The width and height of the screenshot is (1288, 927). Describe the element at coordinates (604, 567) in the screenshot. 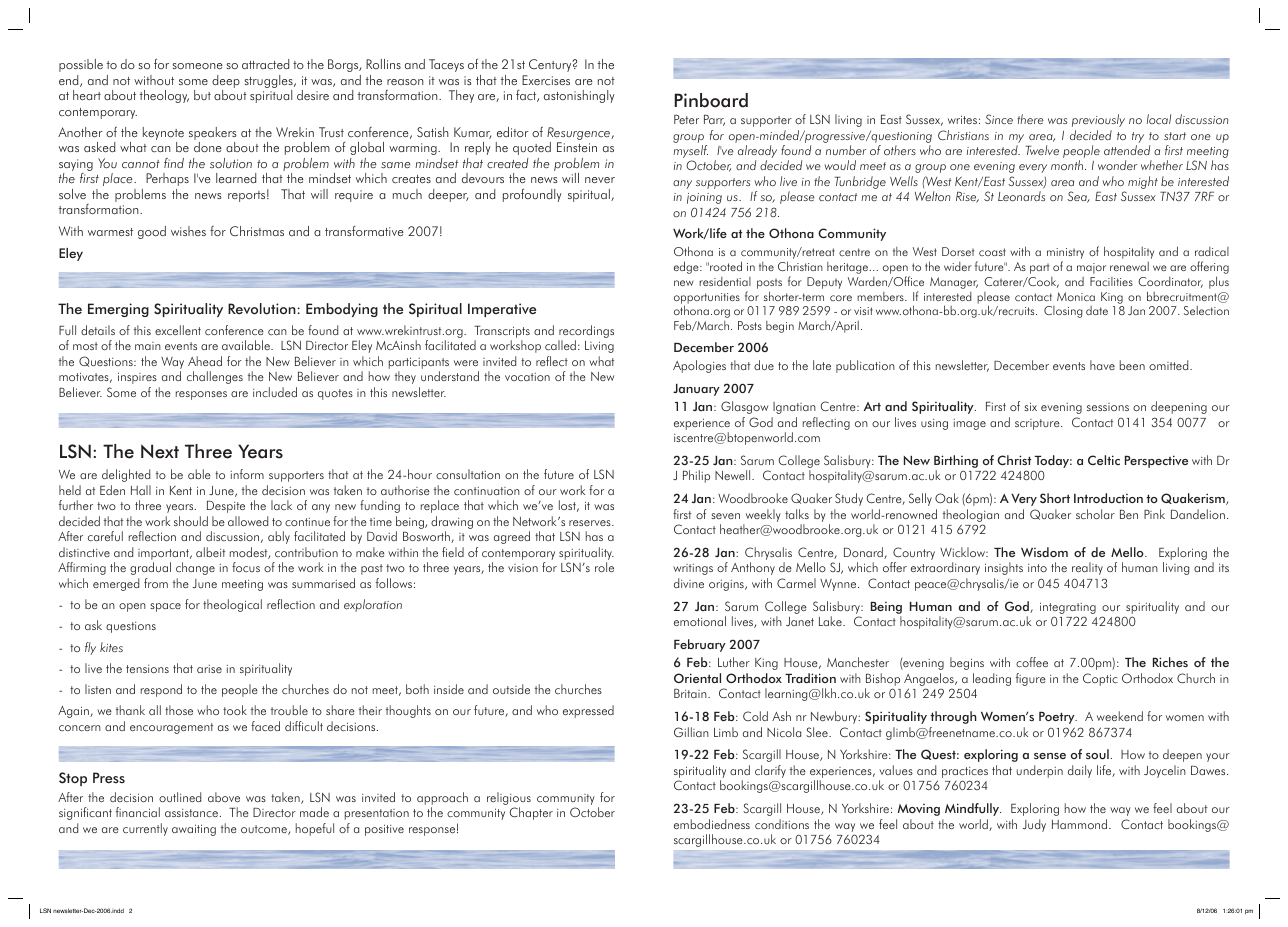

I see `role` at that location.
